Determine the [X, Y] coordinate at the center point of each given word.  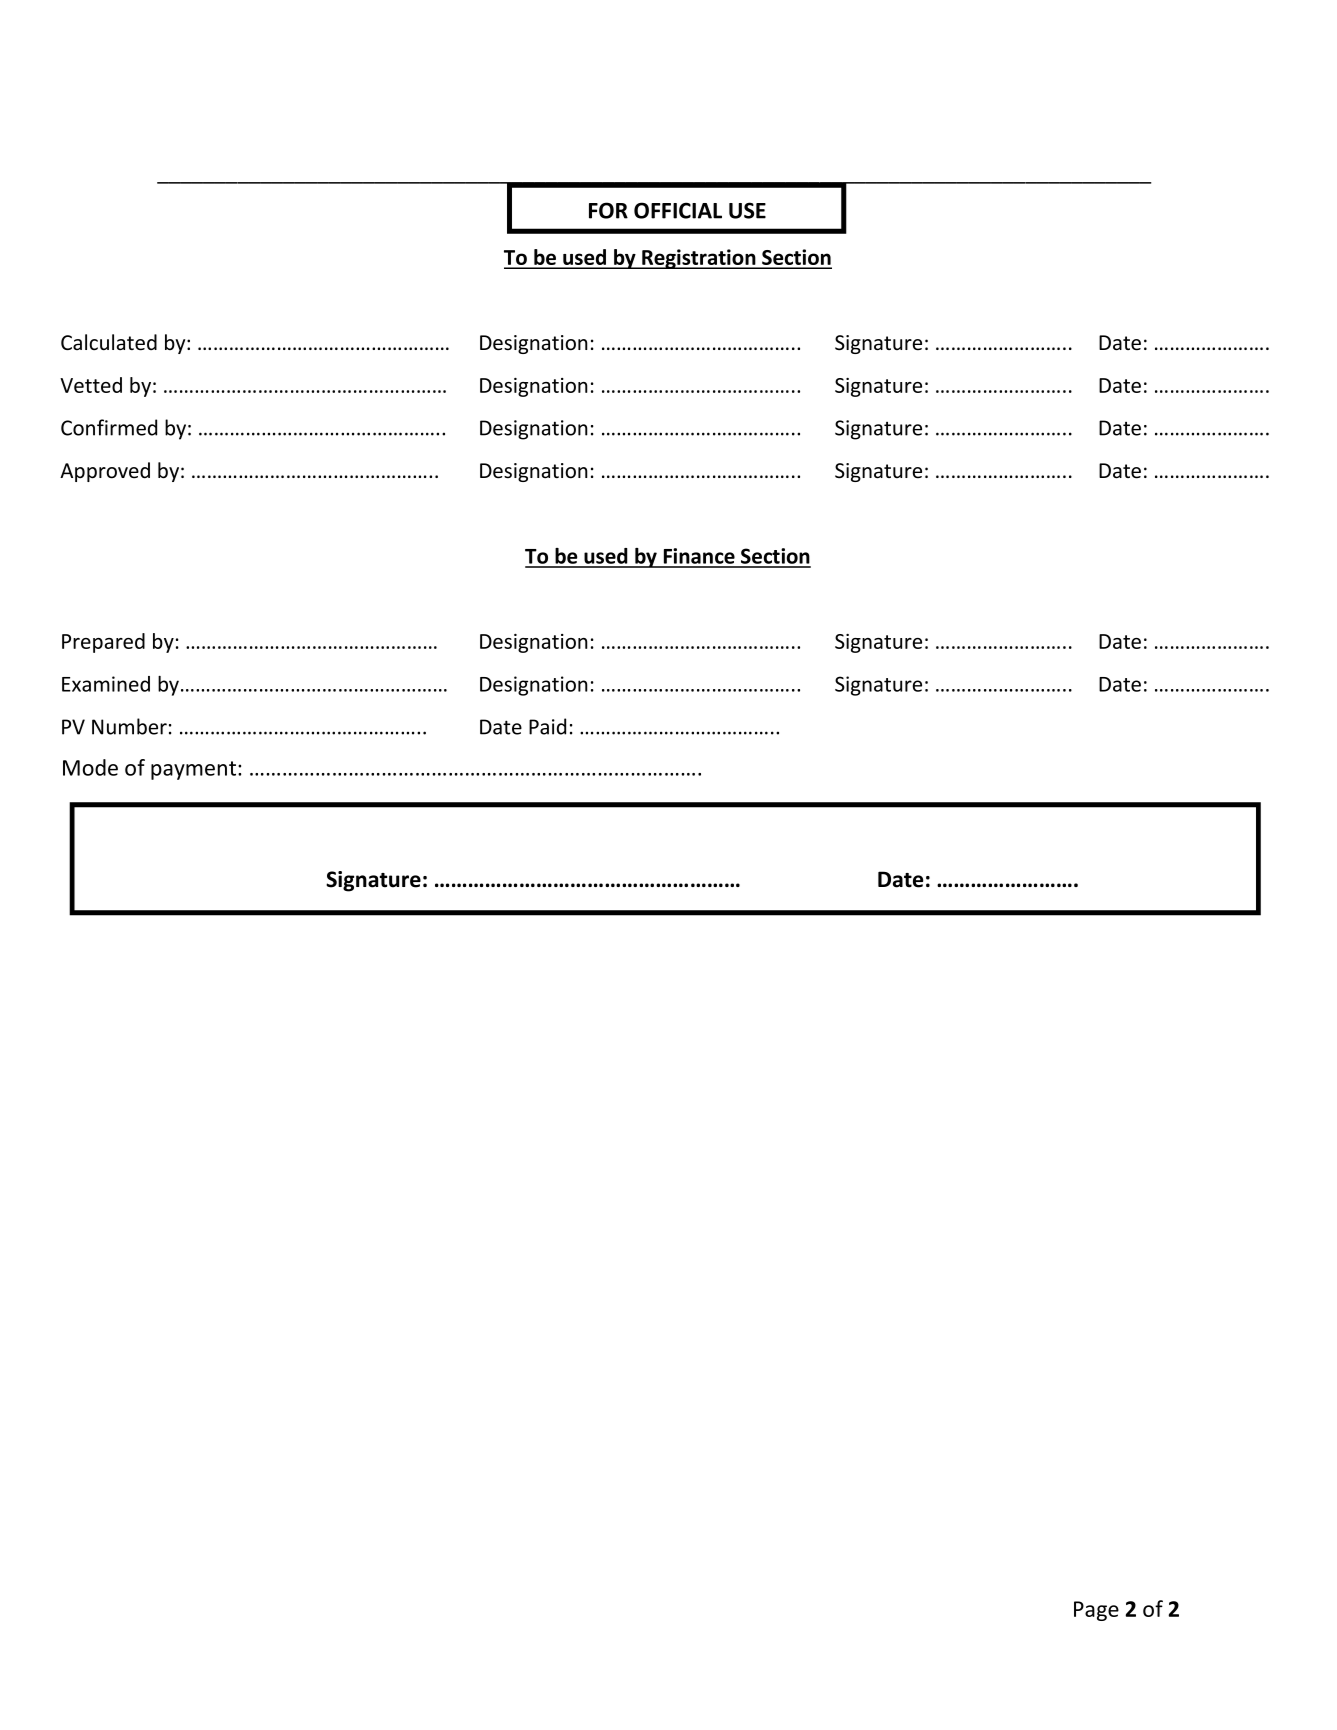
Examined [106, 684]
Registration [699, 259]
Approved [105, 472]
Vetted [91, 385]
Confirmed [109, 427]
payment [195, 770]
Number [129, 726]
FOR [608, 210]
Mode [90, 767]
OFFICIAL [678, 210]
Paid [547, 726]
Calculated [109, 342]
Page [1096, 1611]
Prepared [103, 643]
